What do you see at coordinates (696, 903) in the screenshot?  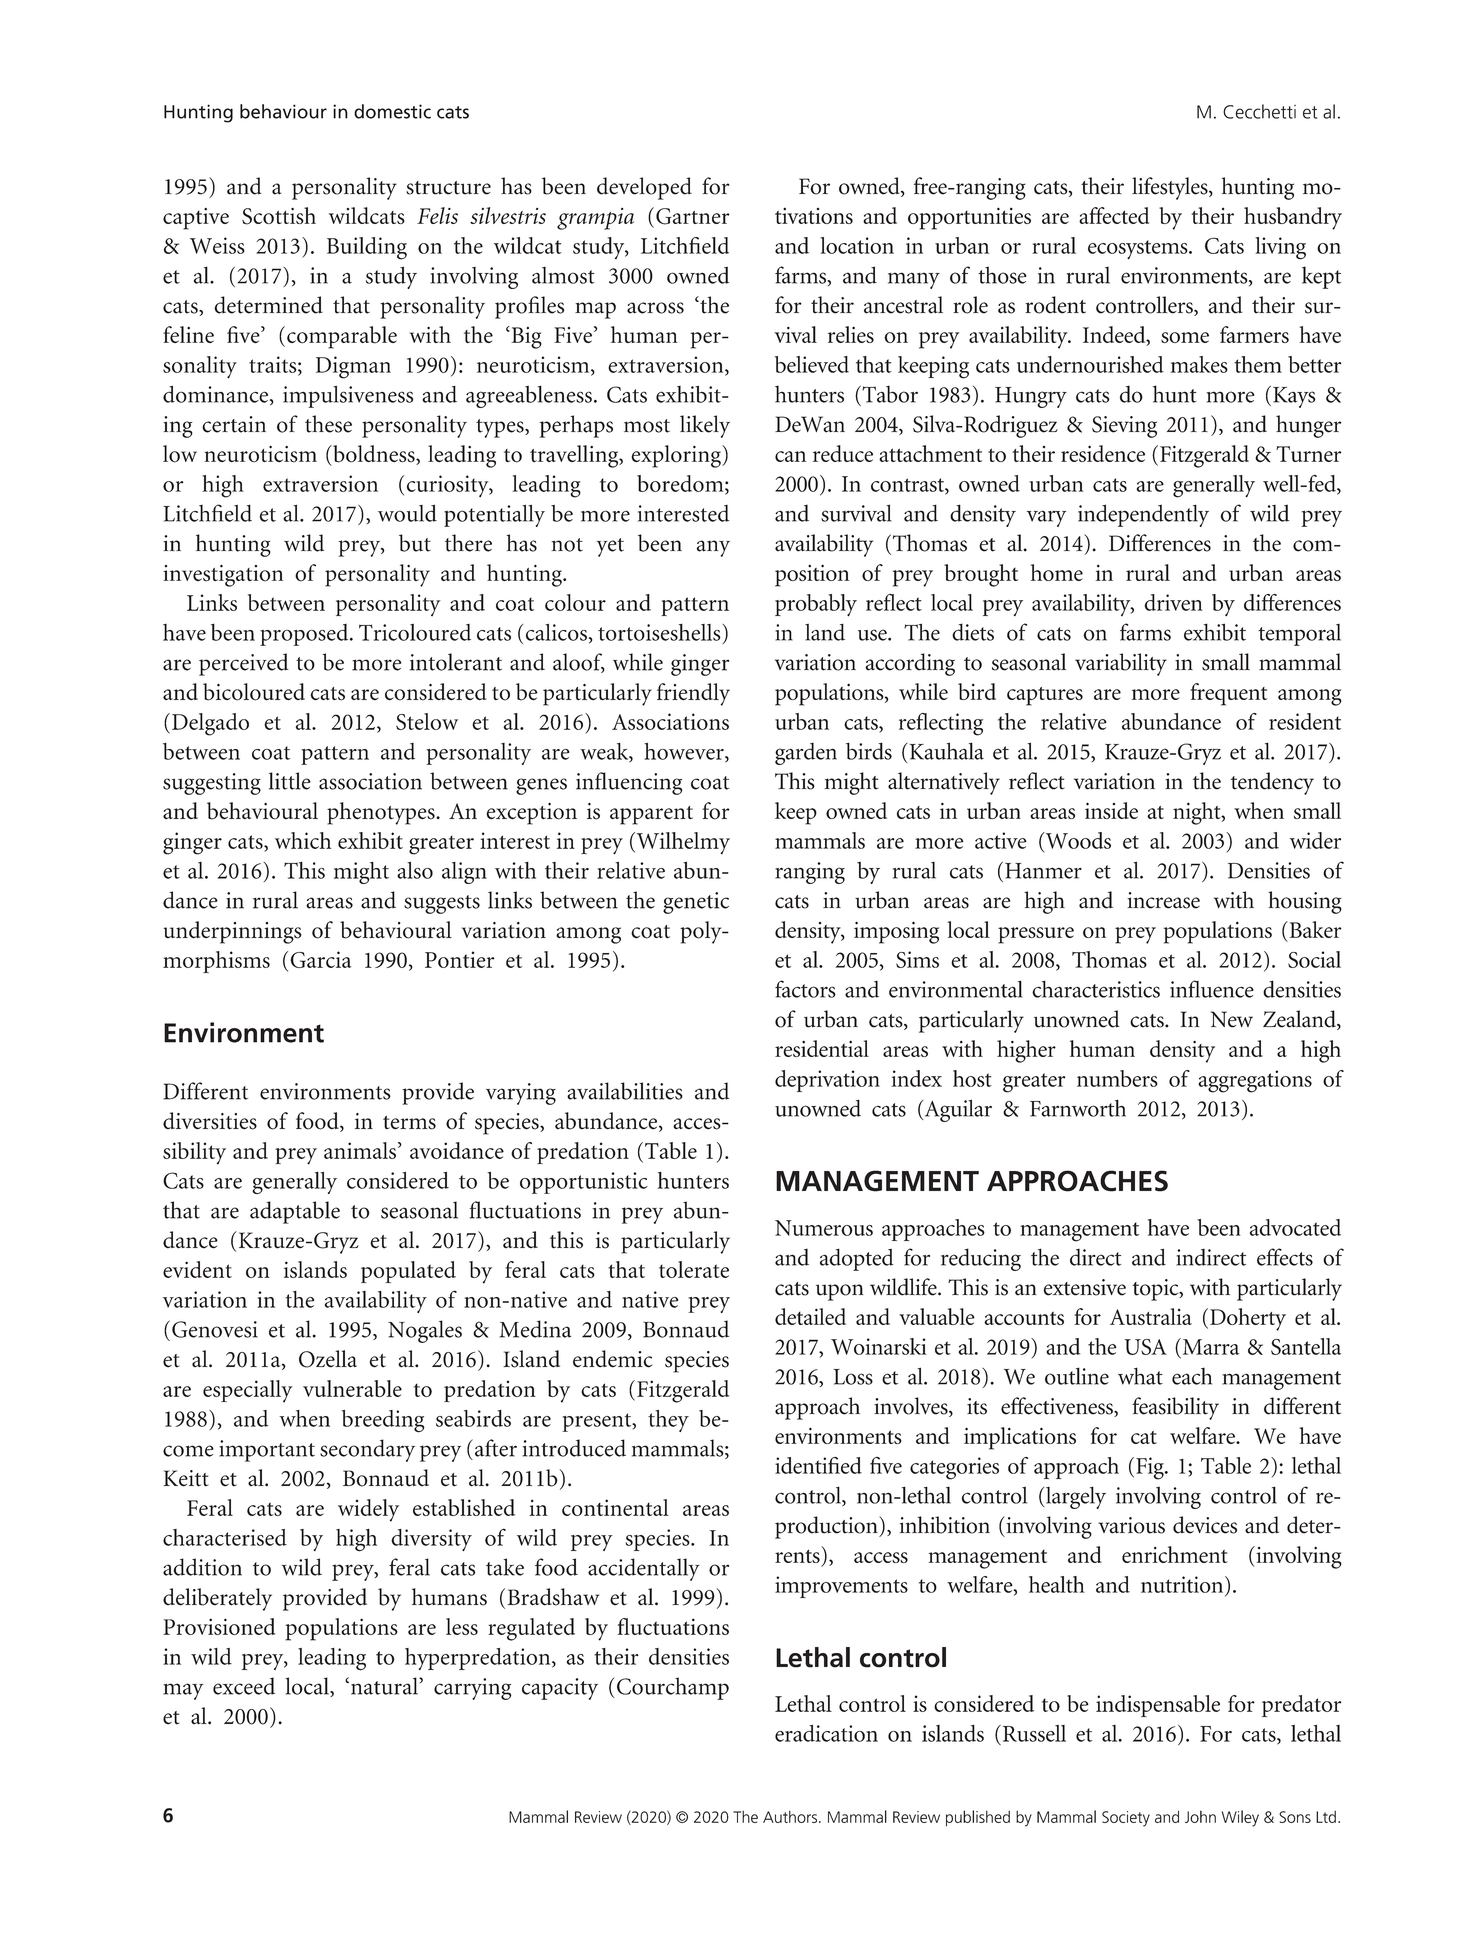 I see `genetic` at bounding box center [696, 903].
